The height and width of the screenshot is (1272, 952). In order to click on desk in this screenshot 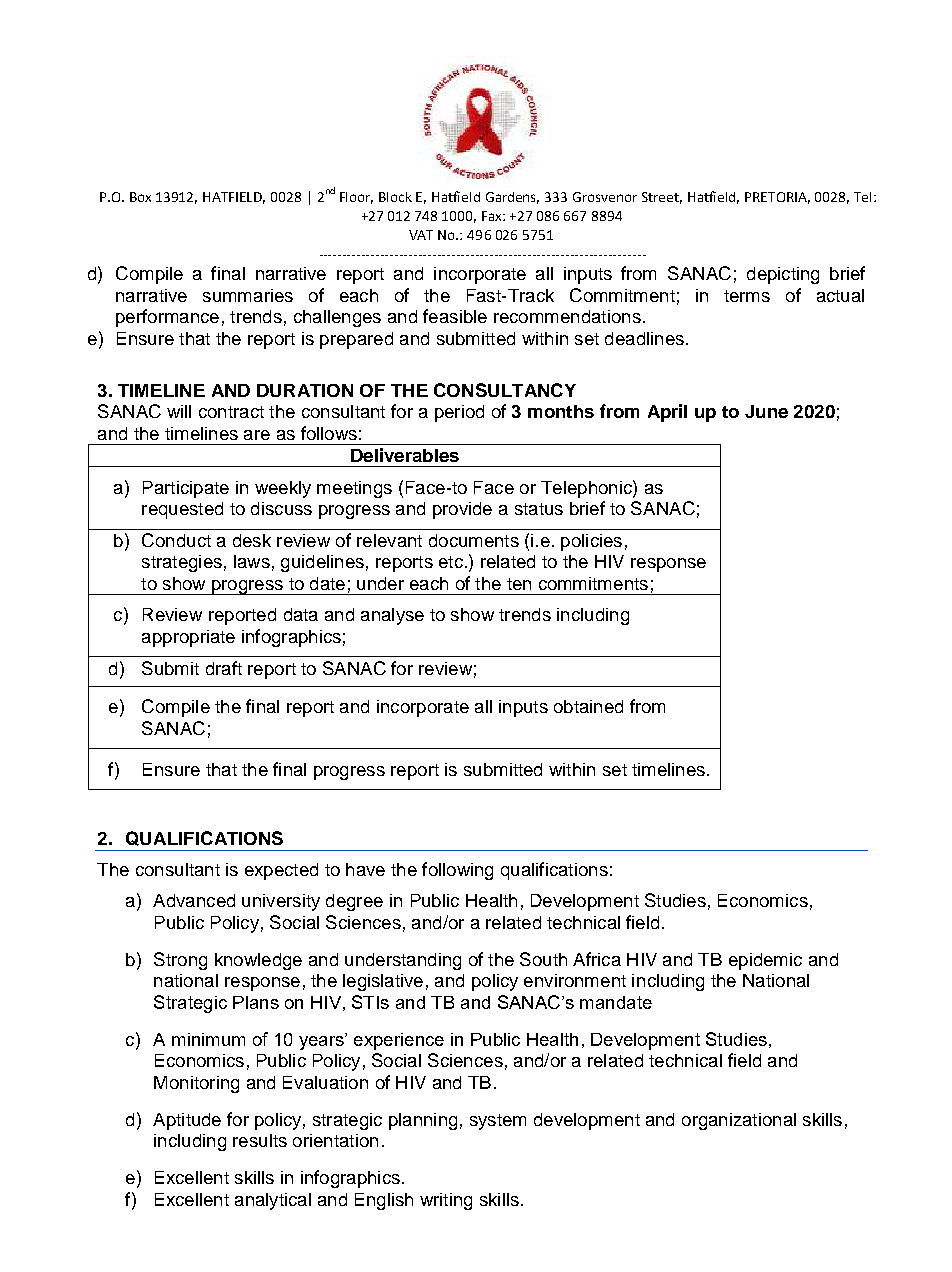, I will do `click(252, 540)`.
